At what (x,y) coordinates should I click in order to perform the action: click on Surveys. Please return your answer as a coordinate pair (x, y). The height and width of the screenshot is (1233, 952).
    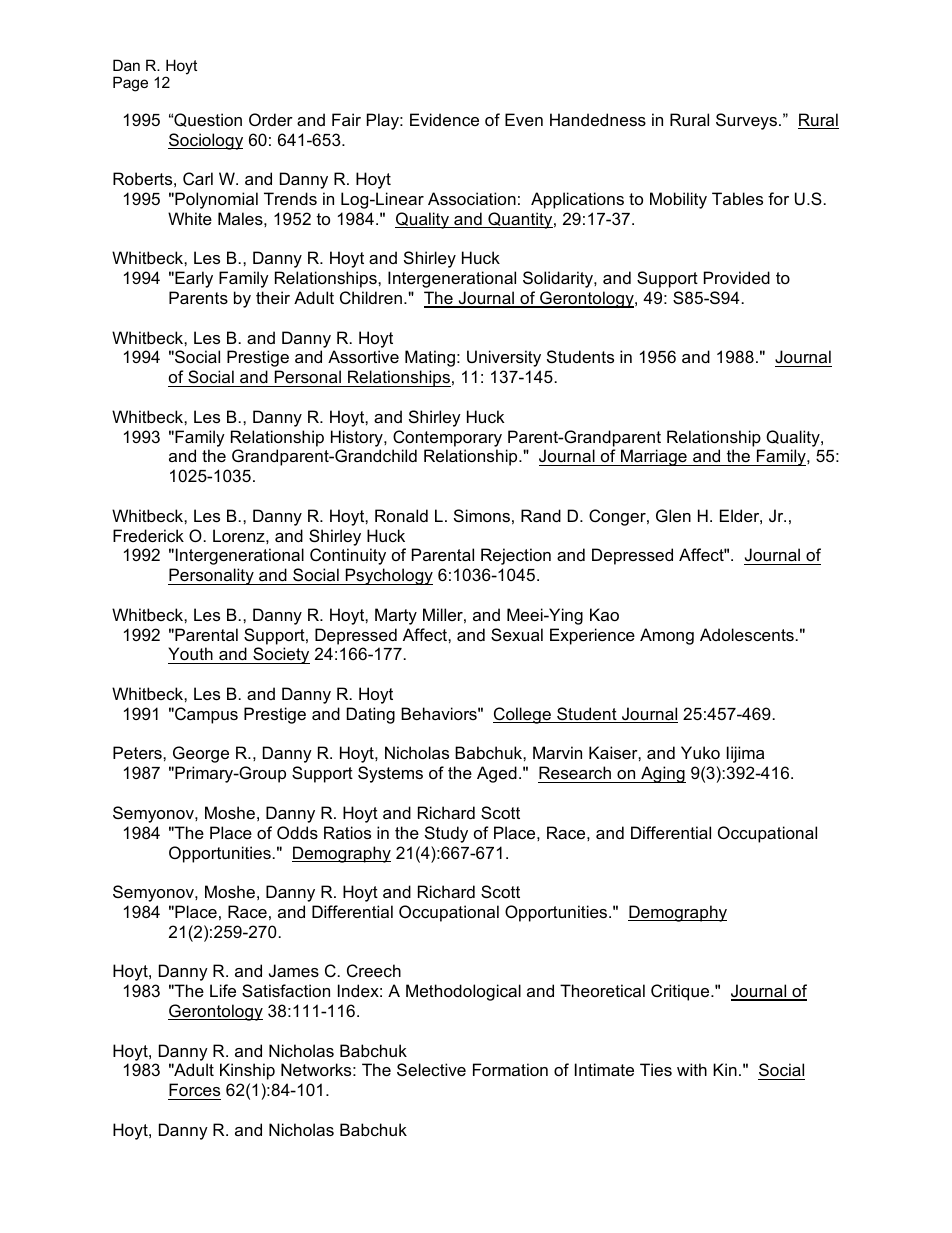
    Looking at the image, I should click on (746, 121).
